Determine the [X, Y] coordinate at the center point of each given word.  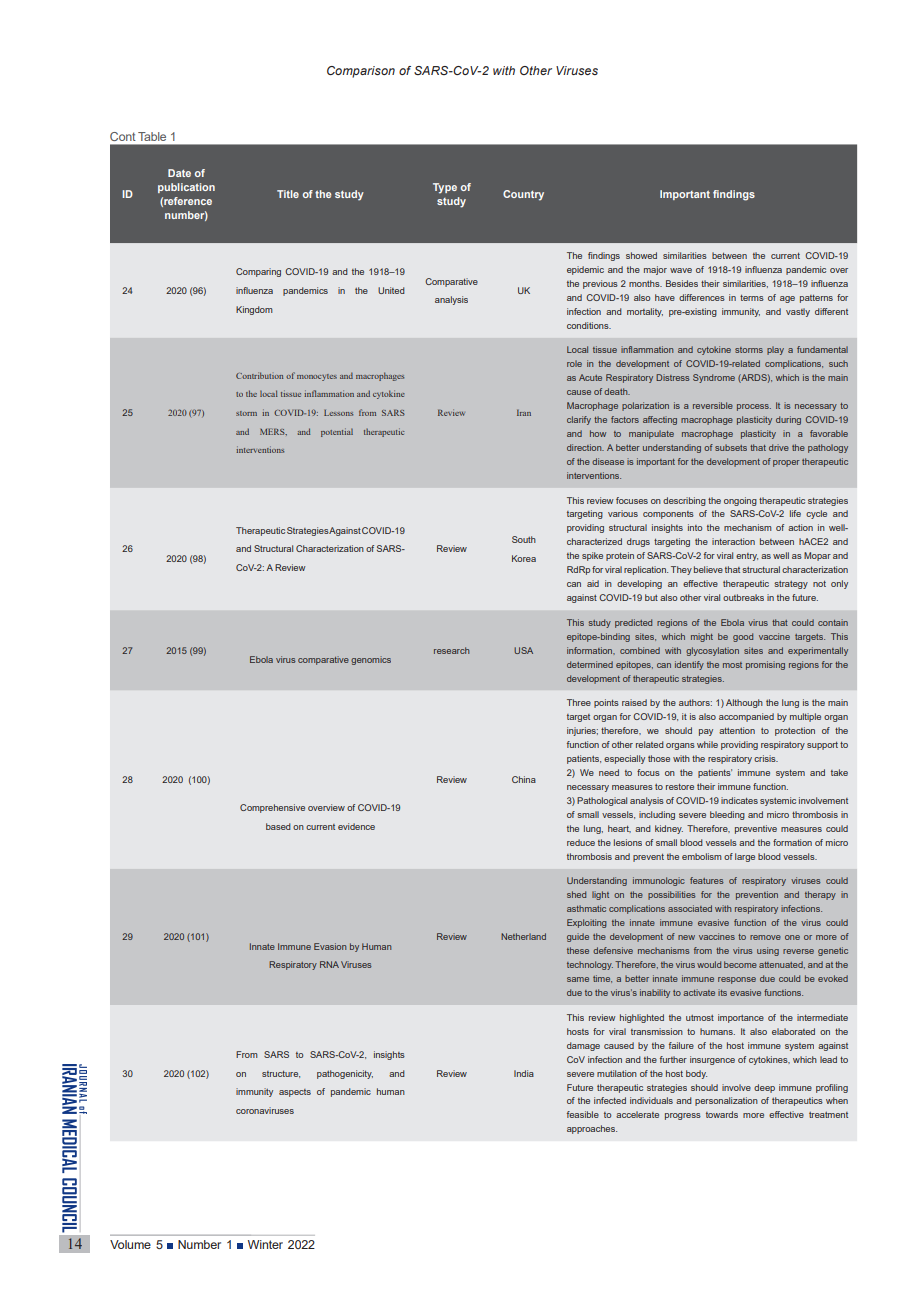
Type [445, 188]
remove [765, 937]
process [754, 407]
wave [681, 270]
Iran [524, 412]
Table [152, 136]
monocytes [317, 377]
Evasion [330, 946]
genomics [371, 660]
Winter [265, 1244]
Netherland [523, 936]
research [451, 650]
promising [765, 665]
